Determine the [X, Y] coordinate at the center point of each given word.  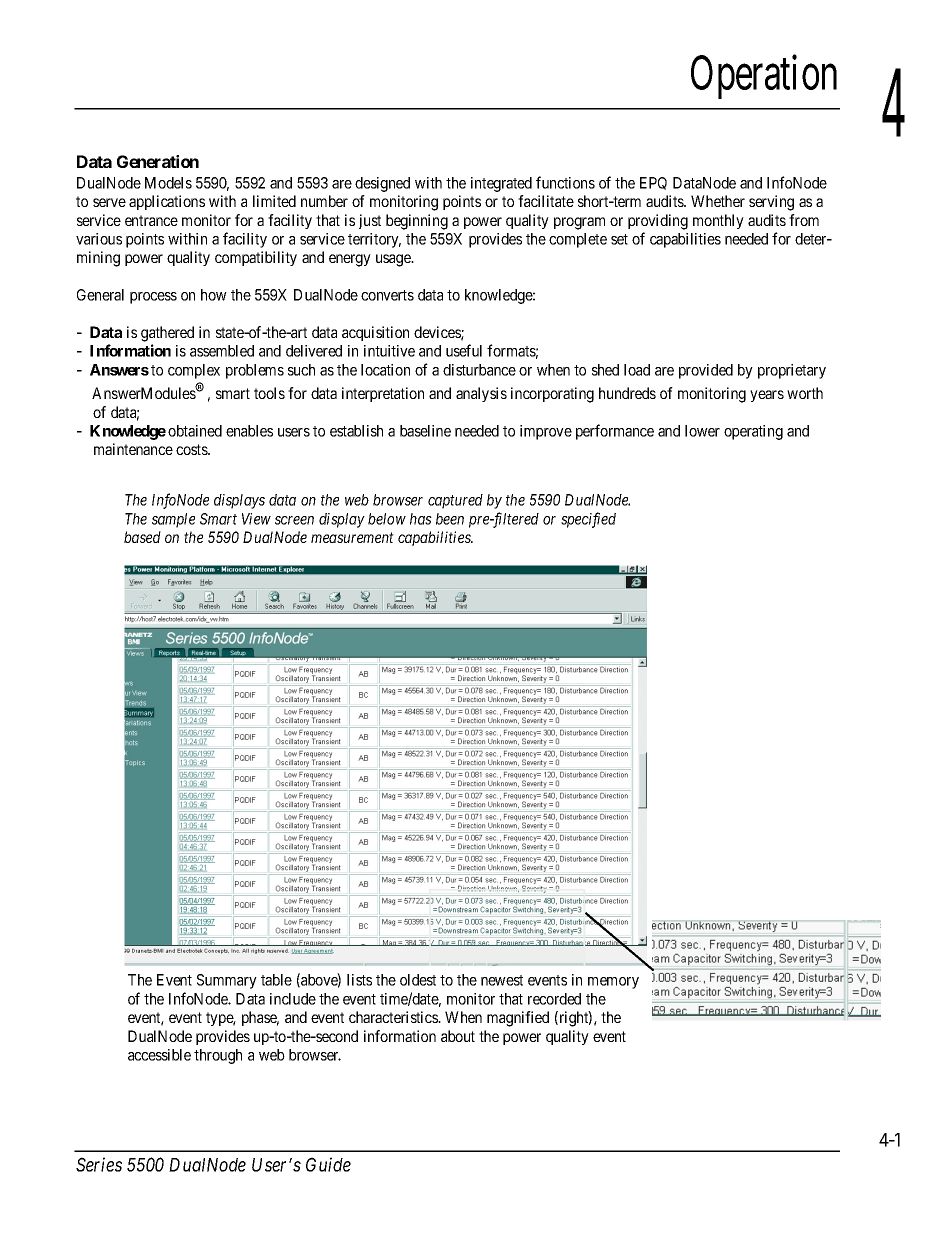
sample [173, 520]
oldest [418, 980]
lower [702, 431]
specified [588, 520]
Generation [158, 161]
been [450, 519]
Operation [764, 77]
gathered [167, 334]
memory [613, 983]
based [142, 537]
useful [464, 350]
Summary [227, 981]
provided [706, 371]
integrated [501, 184]
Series [99, 1164]
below [387, 519]
